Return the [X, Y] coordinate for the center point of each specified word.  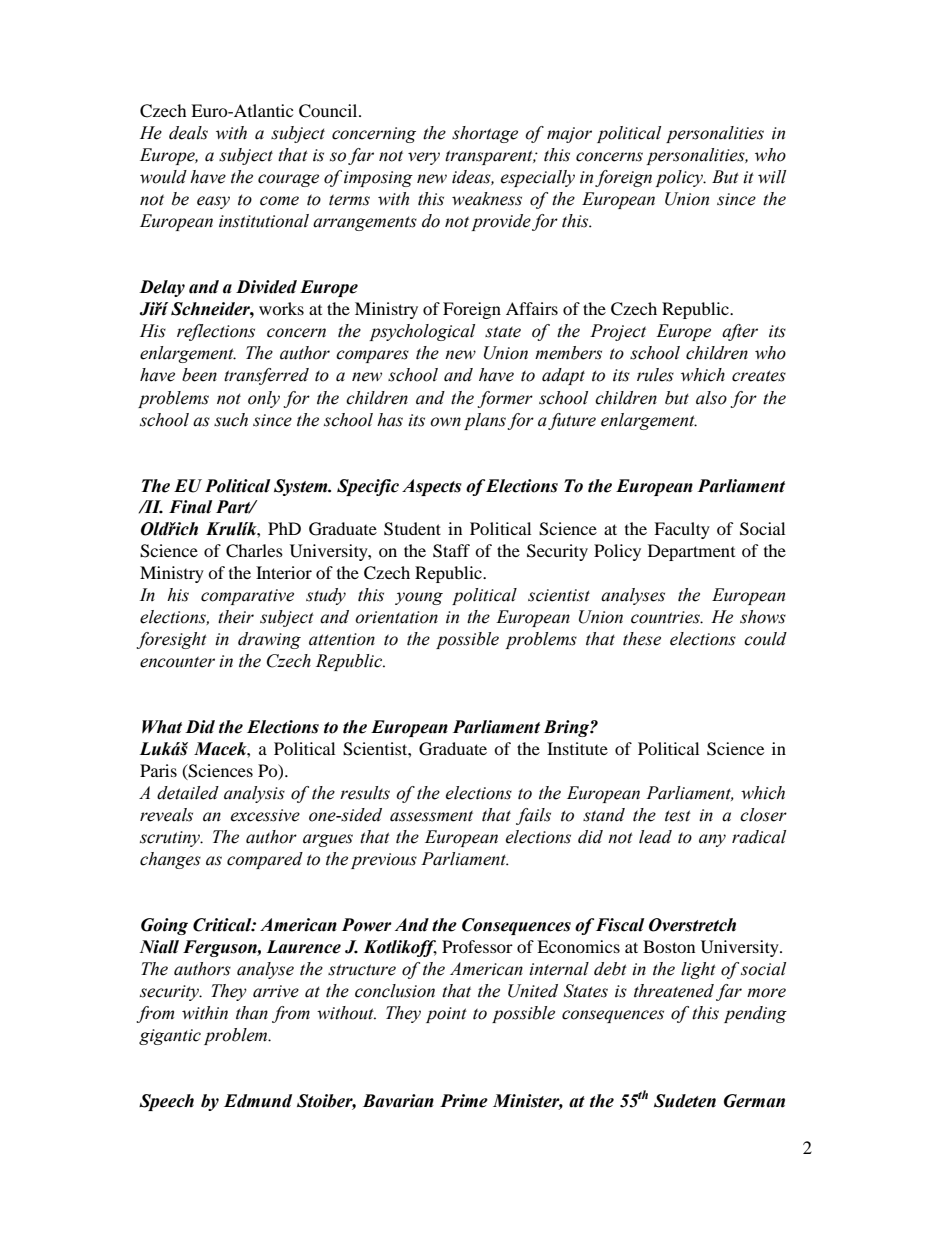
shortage [485, 134]
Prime [464, 1101]
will [772, 177]
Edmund [258, 1101]
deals [188, 133]
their [236, 617]
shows [763, 617]
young [419, 598]
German [754, 1101]
